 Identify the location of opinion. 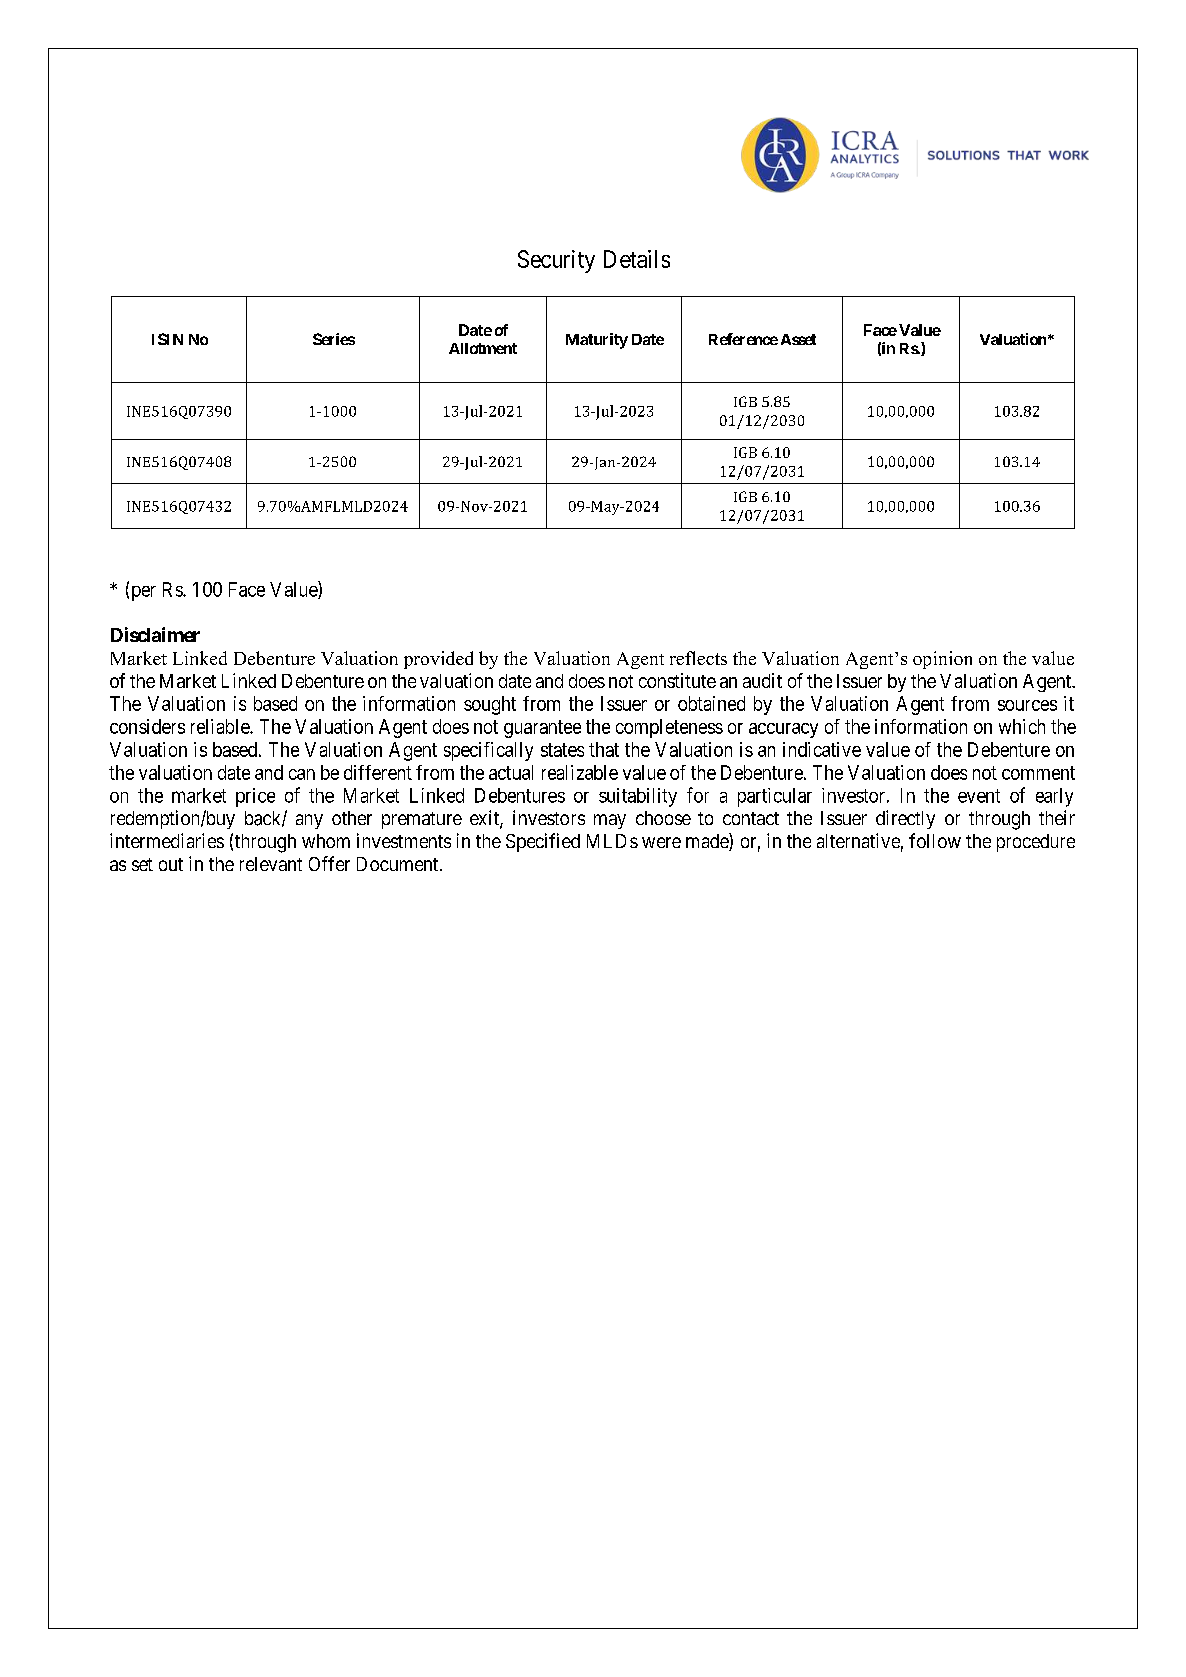
(942, 660).
